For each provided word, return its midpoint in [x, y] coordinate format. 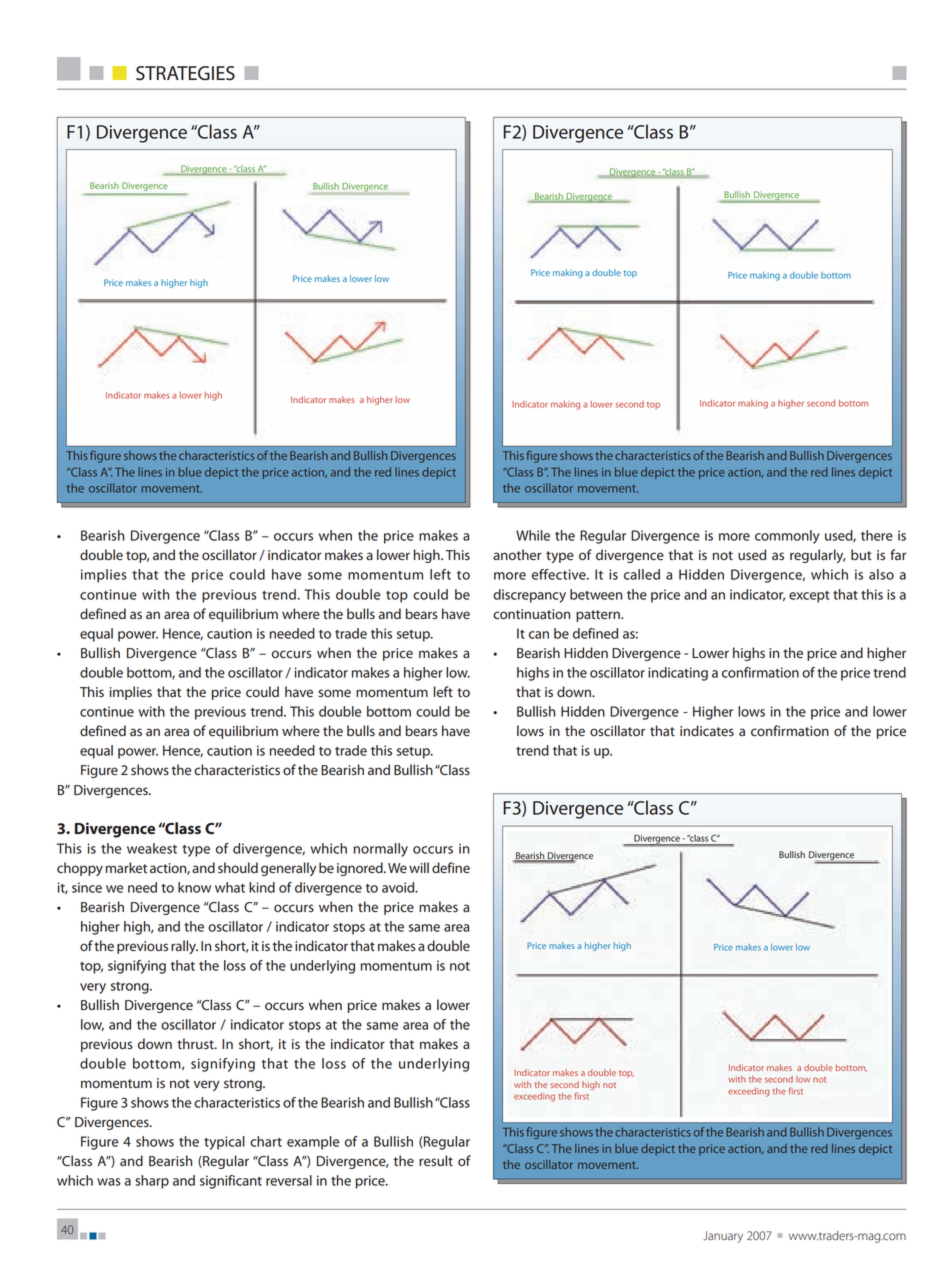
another [517, 555]
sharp [152, 1182]
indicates [707, 730]
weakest [152, 848]
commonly [787, 537]
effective [560, 574]
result [436, 1161]
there [877, 535]
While [533, 535]
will [419, 867]
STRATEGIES [185, 73]
